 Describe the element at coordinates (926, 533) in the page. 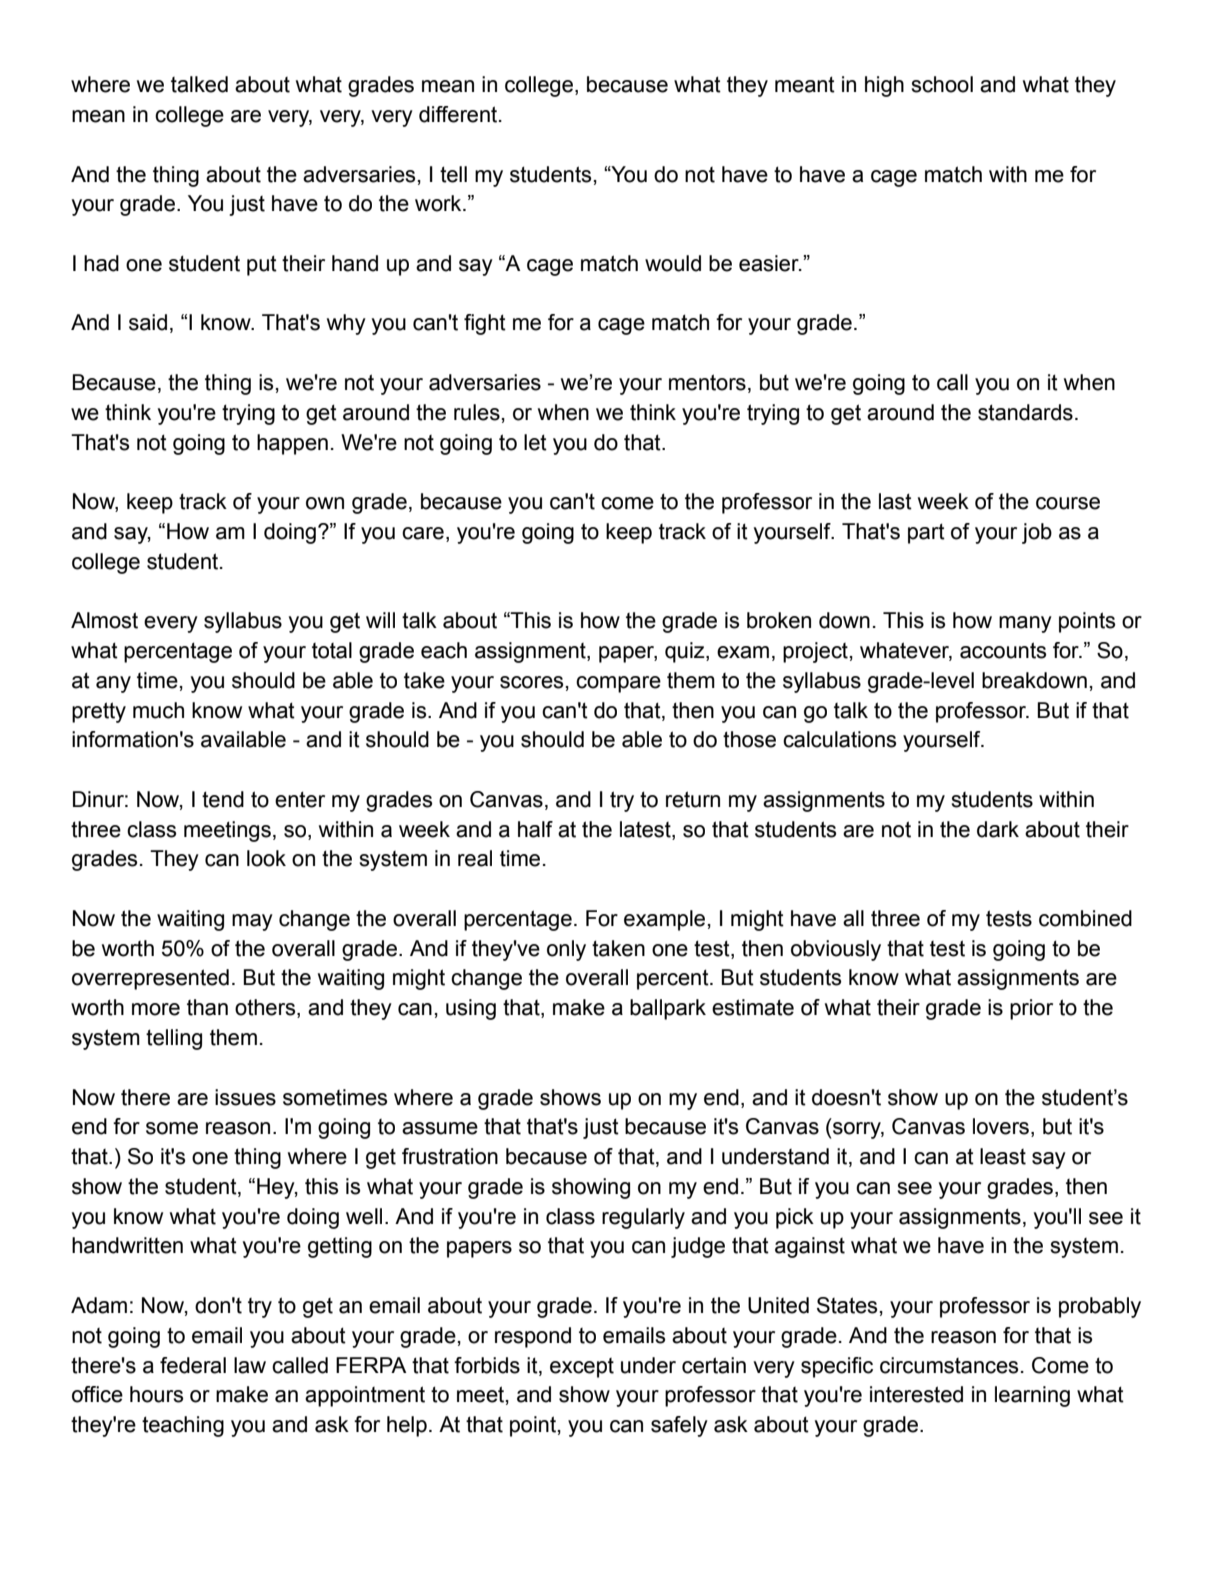

I see `part` at that location.
